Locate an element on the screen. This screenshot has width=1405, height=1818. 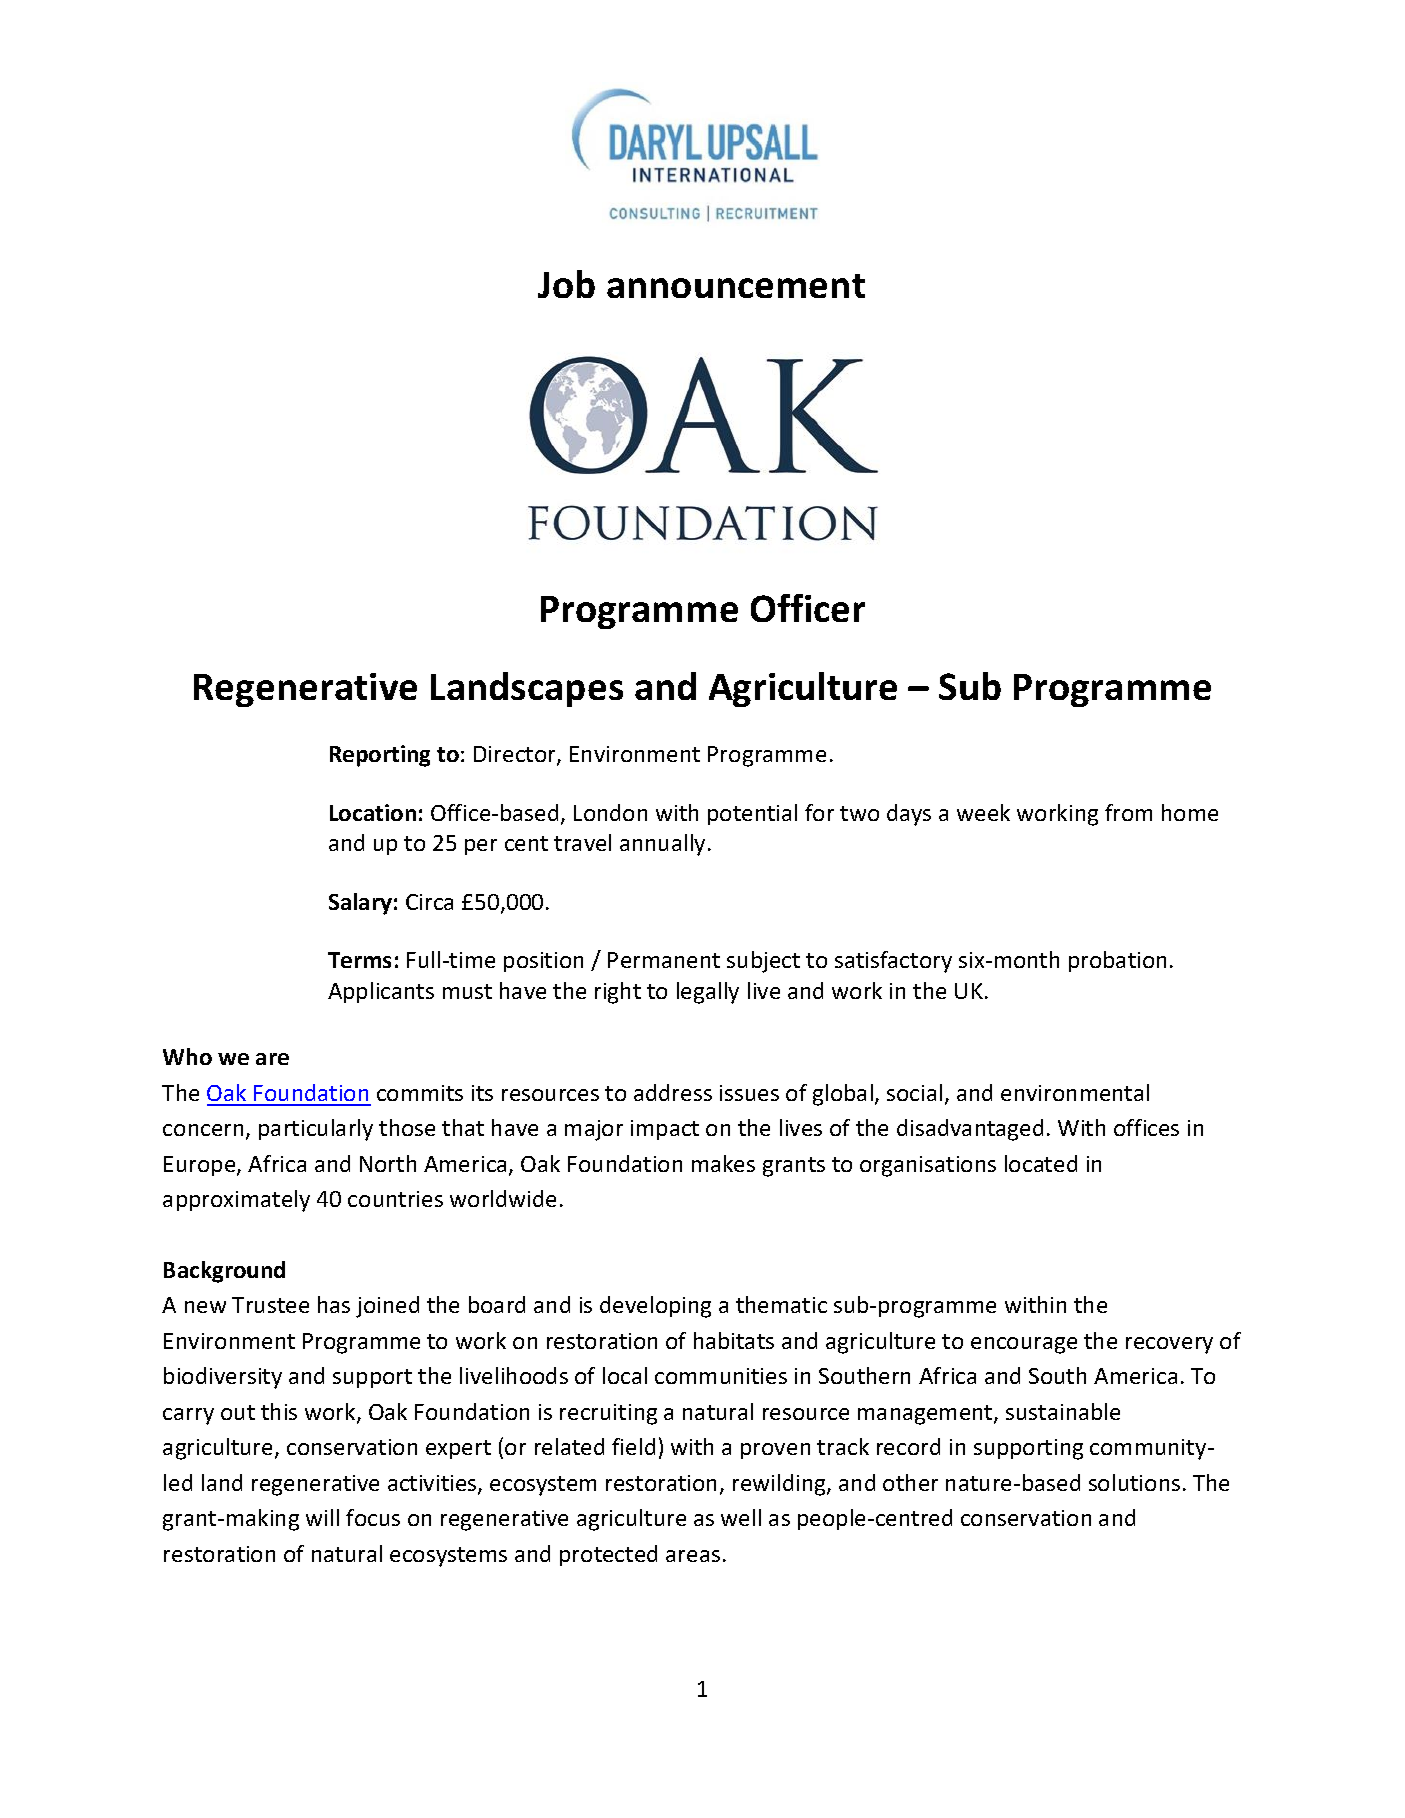
Reporting is located at coordinates (380, 756).
